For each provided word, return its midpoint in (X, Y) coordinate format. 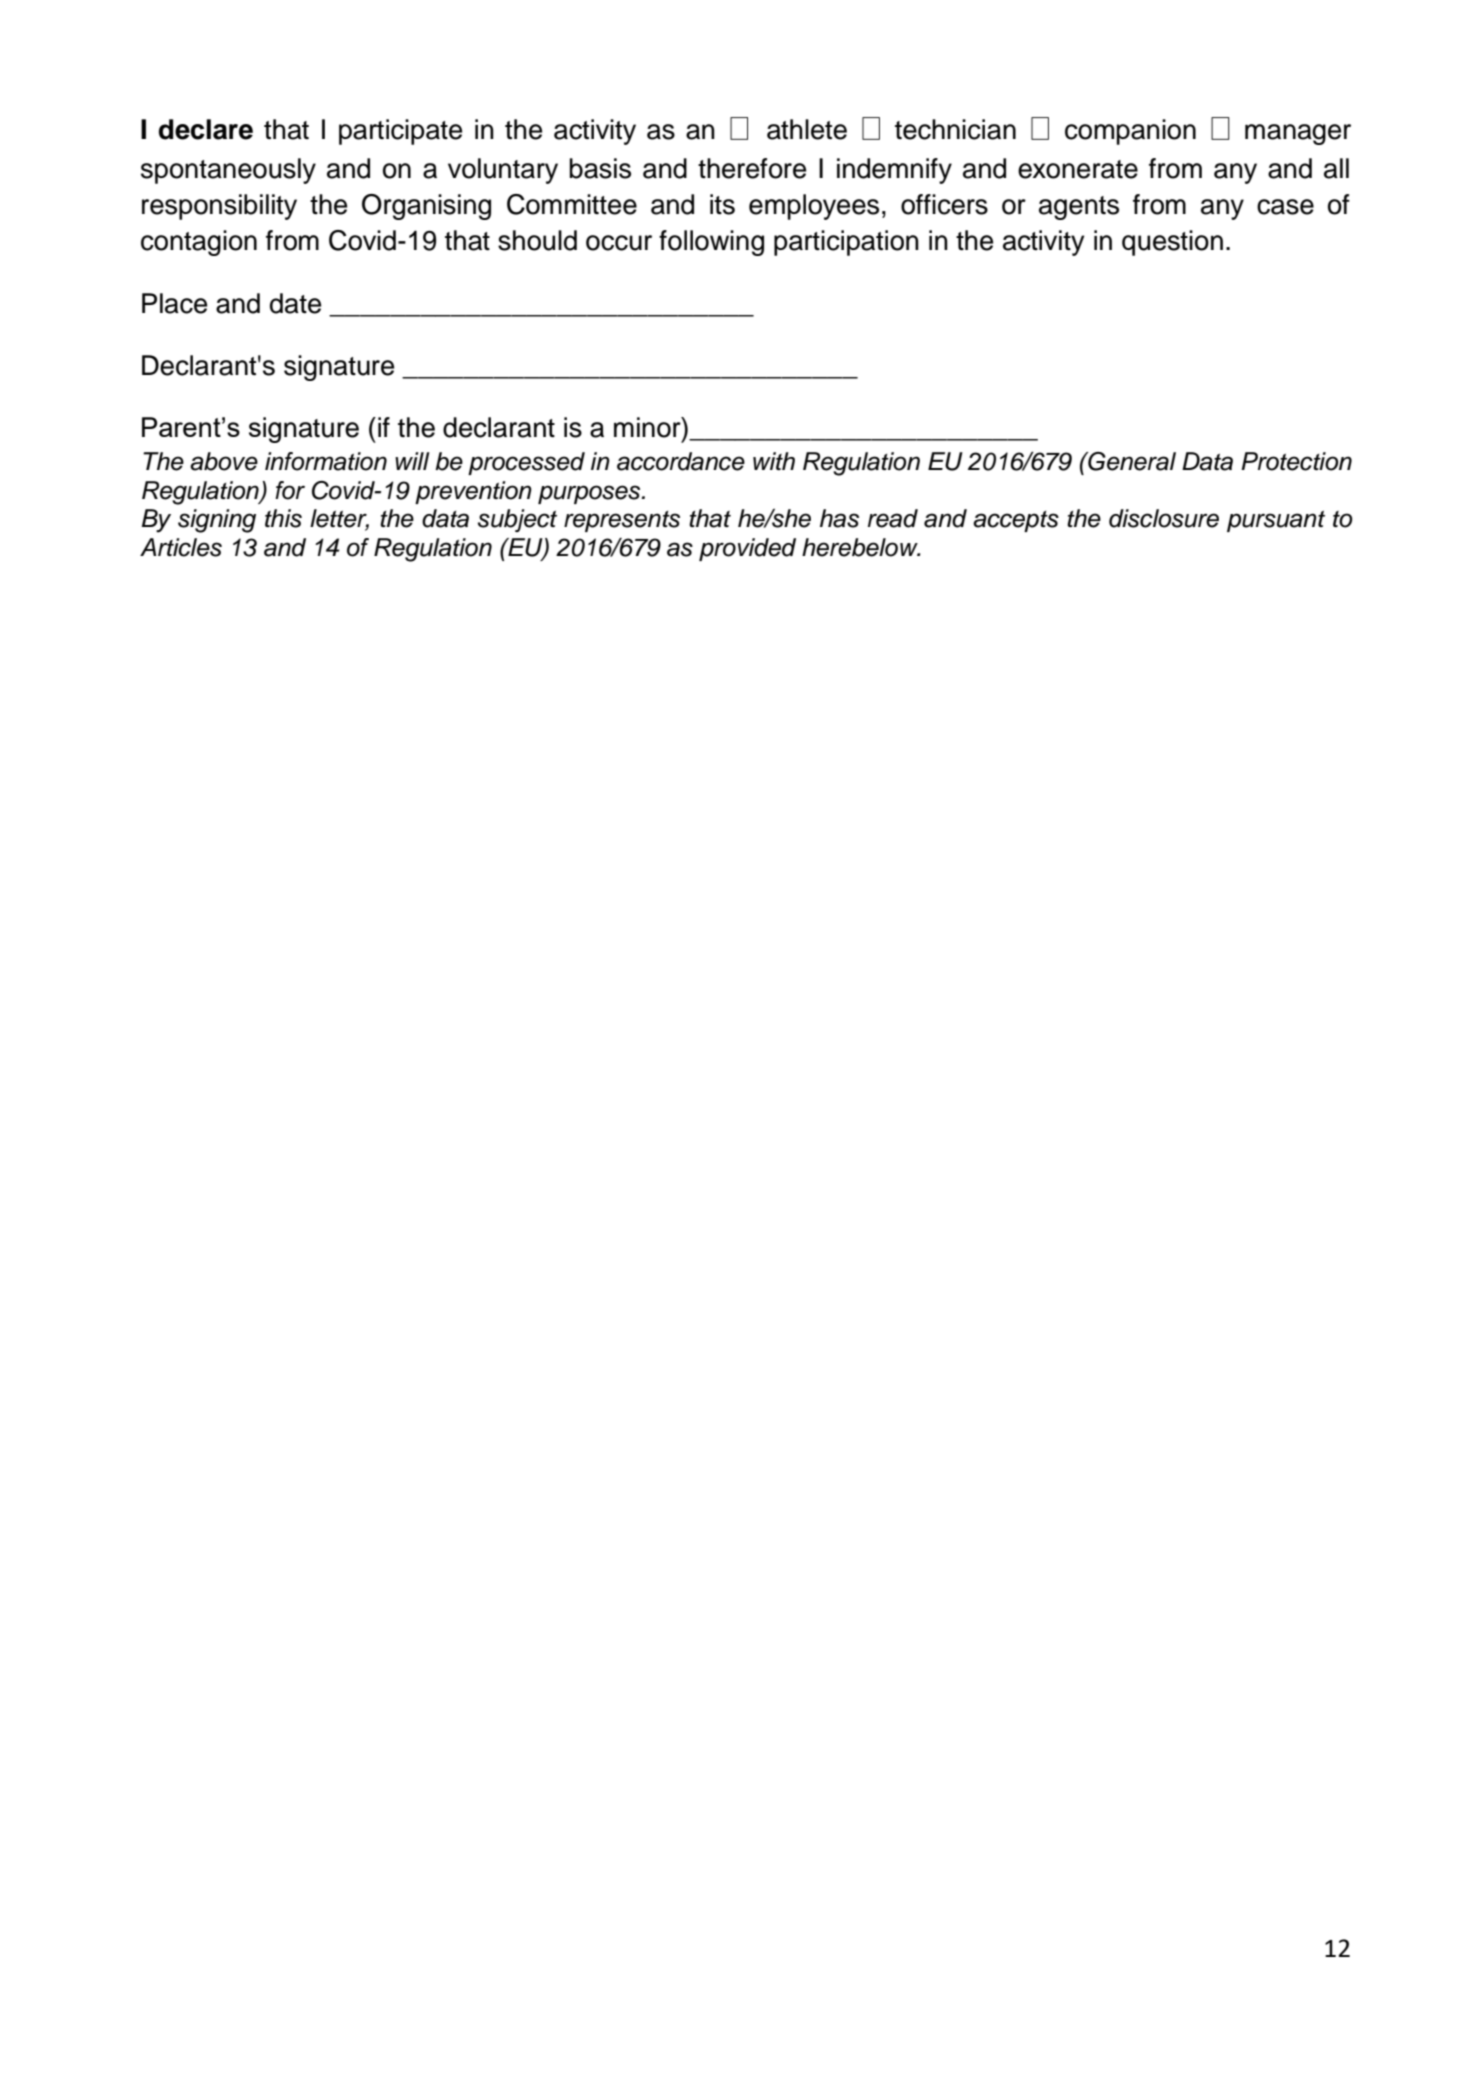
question (1172, 243)
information (326, 461)
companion (1130, 132)
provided (747, 549)
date (295, 303)
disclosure (1164, 518)
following (711, 243)
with (774, 461)
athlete (807, 129)
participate (400, 132)
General (1131, 461)
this (283, 518)
